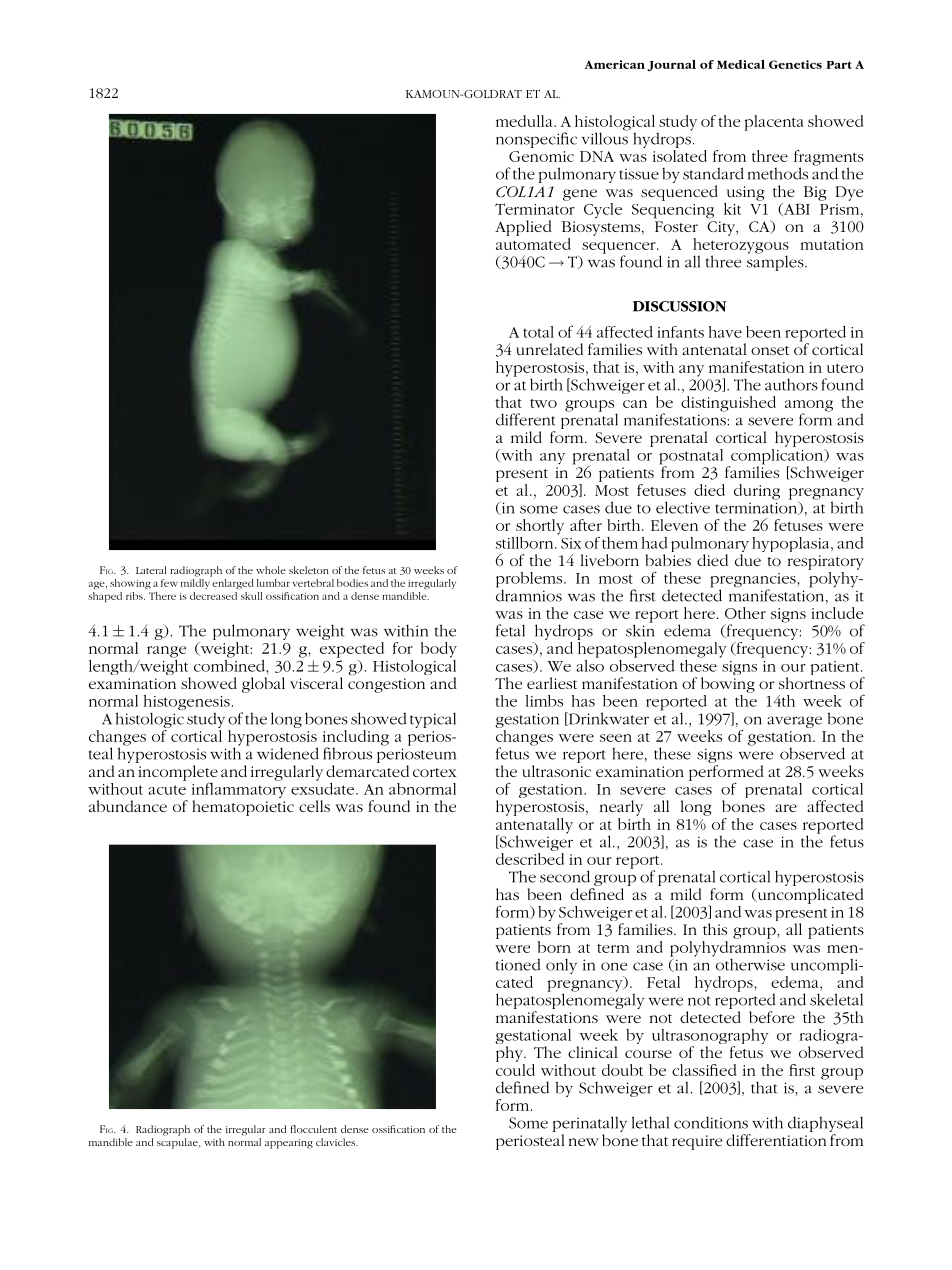  I want to click on placenta, so click(774, 123).
